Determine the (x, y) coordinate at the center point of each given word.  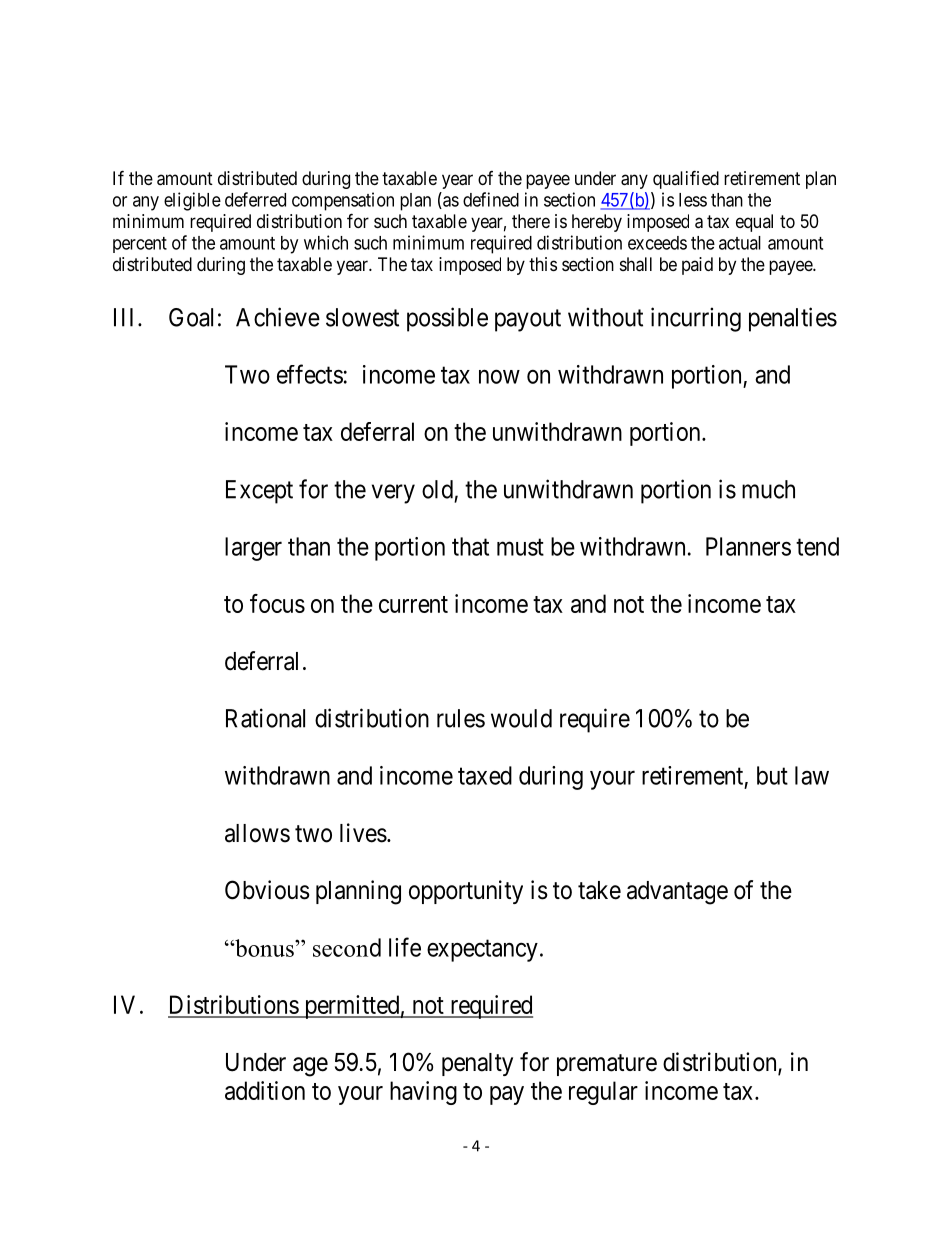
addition (265, 1090)
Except (259, 492)
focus (277, 603)
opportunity (466, 892)
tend (817, 546)
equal (754, 223)
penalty (477, 1064)
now (499, 377)
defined (491, 199)
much (768, 489)
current (413, 604)
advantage (677, 893)
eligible (192, 201)
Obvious (267, 890)
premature (607, 1065)
